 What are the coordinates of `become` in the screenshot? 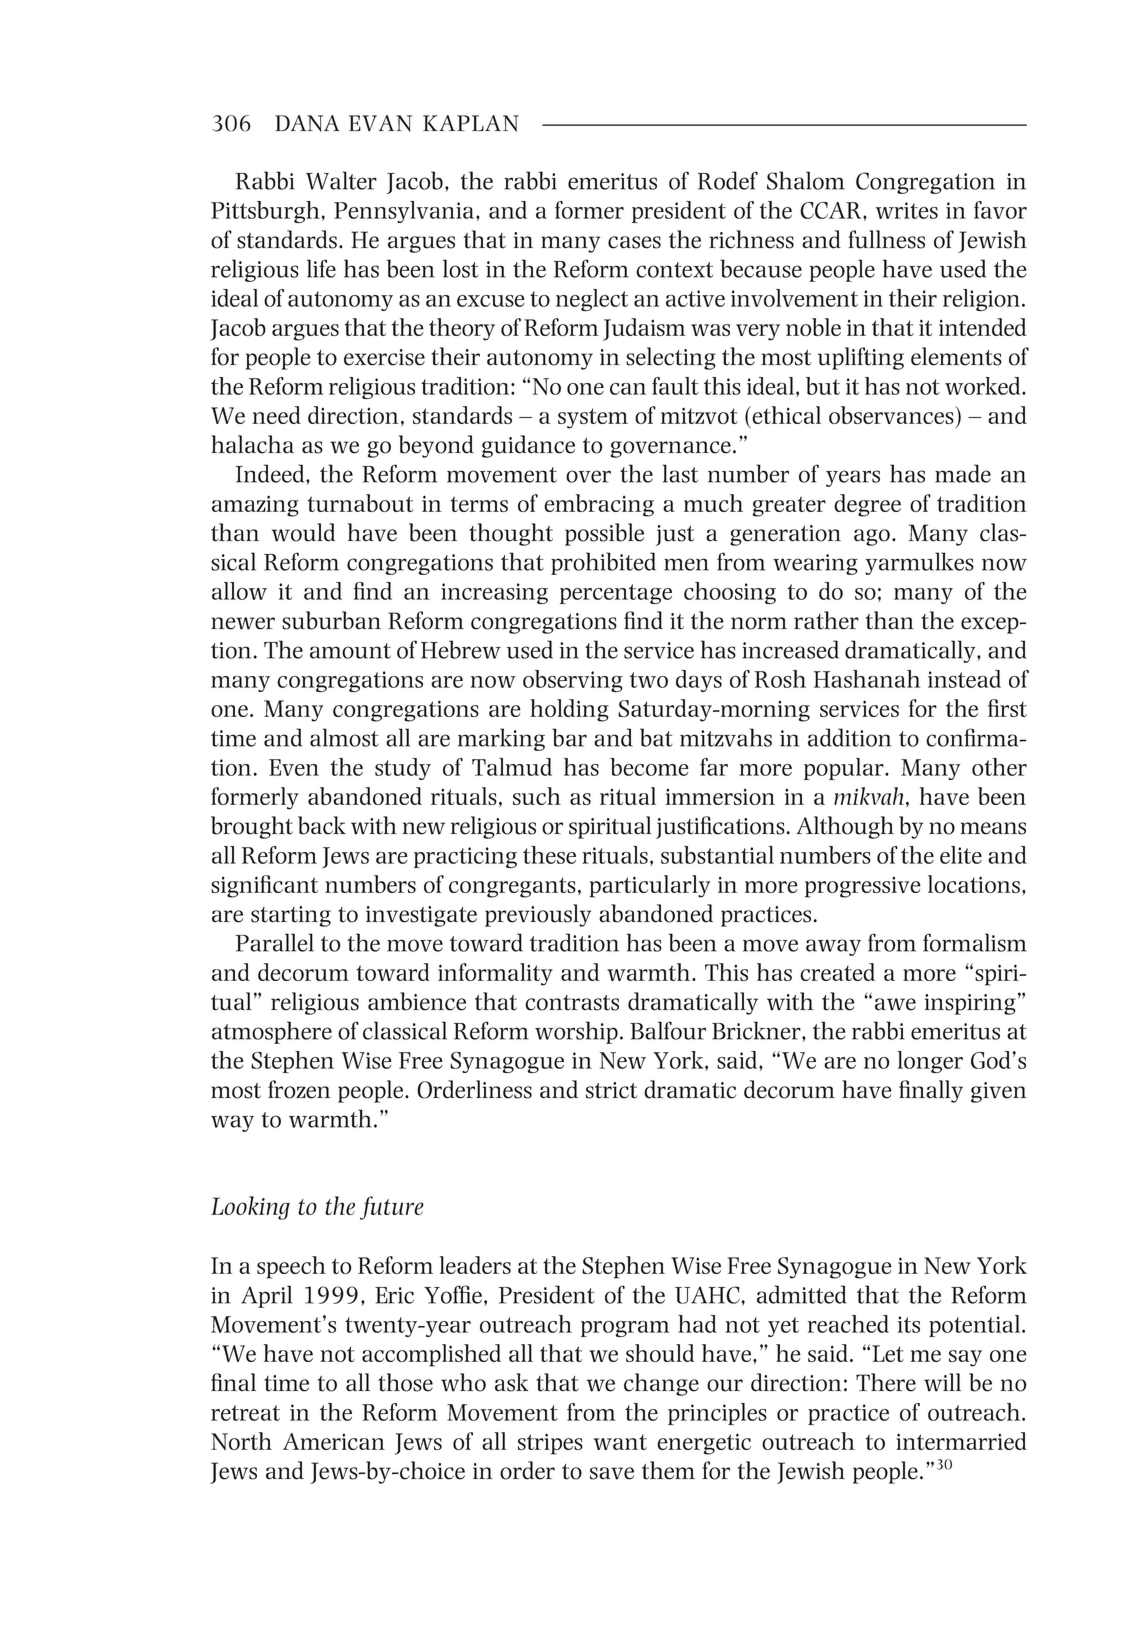 It's located at (649, 767).
